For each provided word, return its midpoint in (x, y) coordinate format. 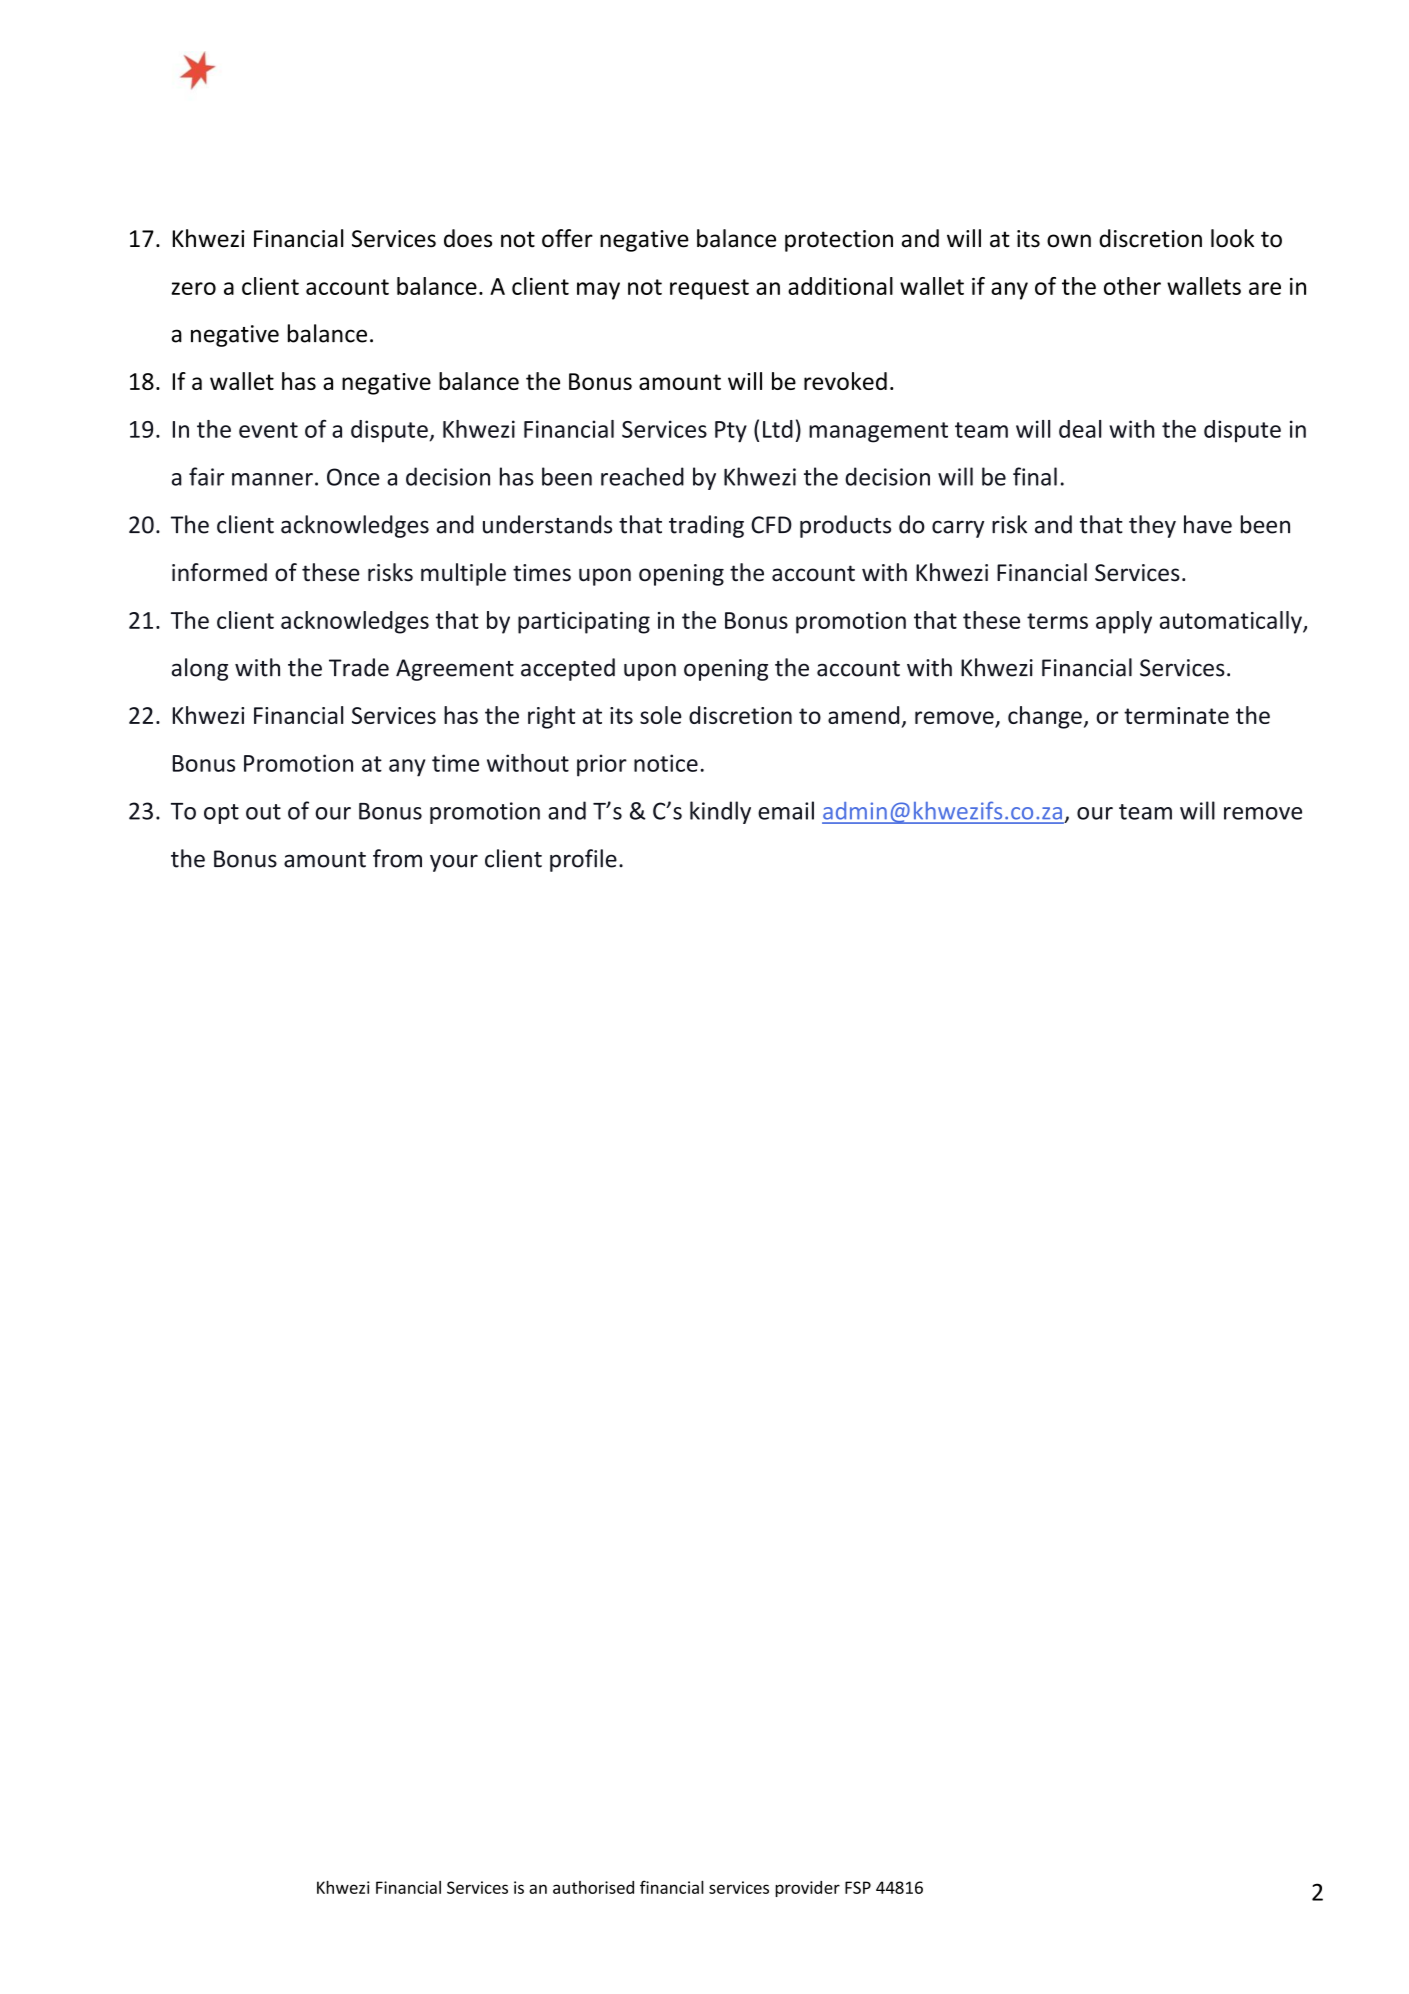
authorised (593, 1887)
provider (807, 1889)
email (786, 810)
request (709, 289)
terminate (1176, 715)
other (1132, 286)
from (397, 858)
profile (583, 860)
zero (193, 288)
